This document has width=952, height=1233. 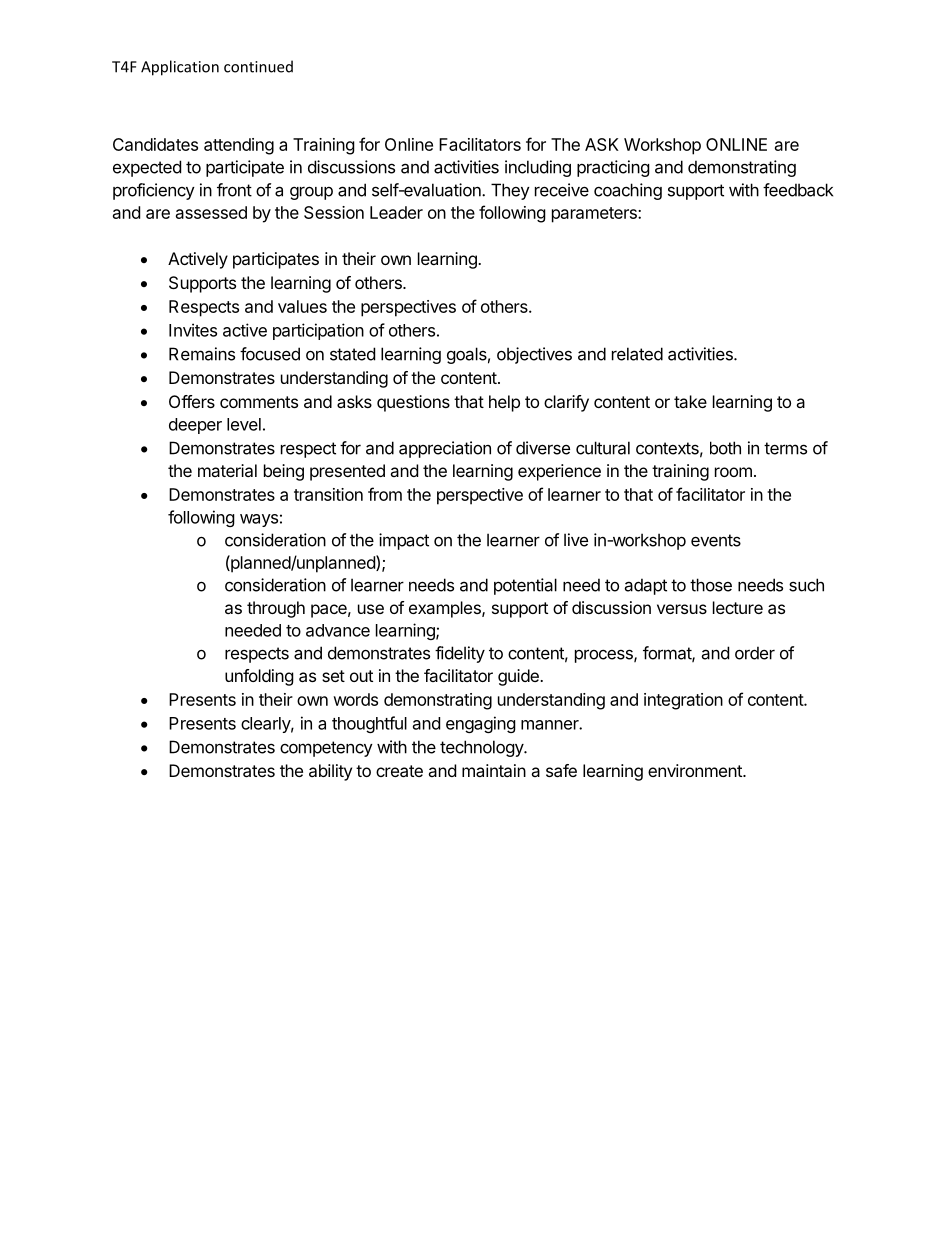 I want to click on Leader, so click(x=396, y=212).
